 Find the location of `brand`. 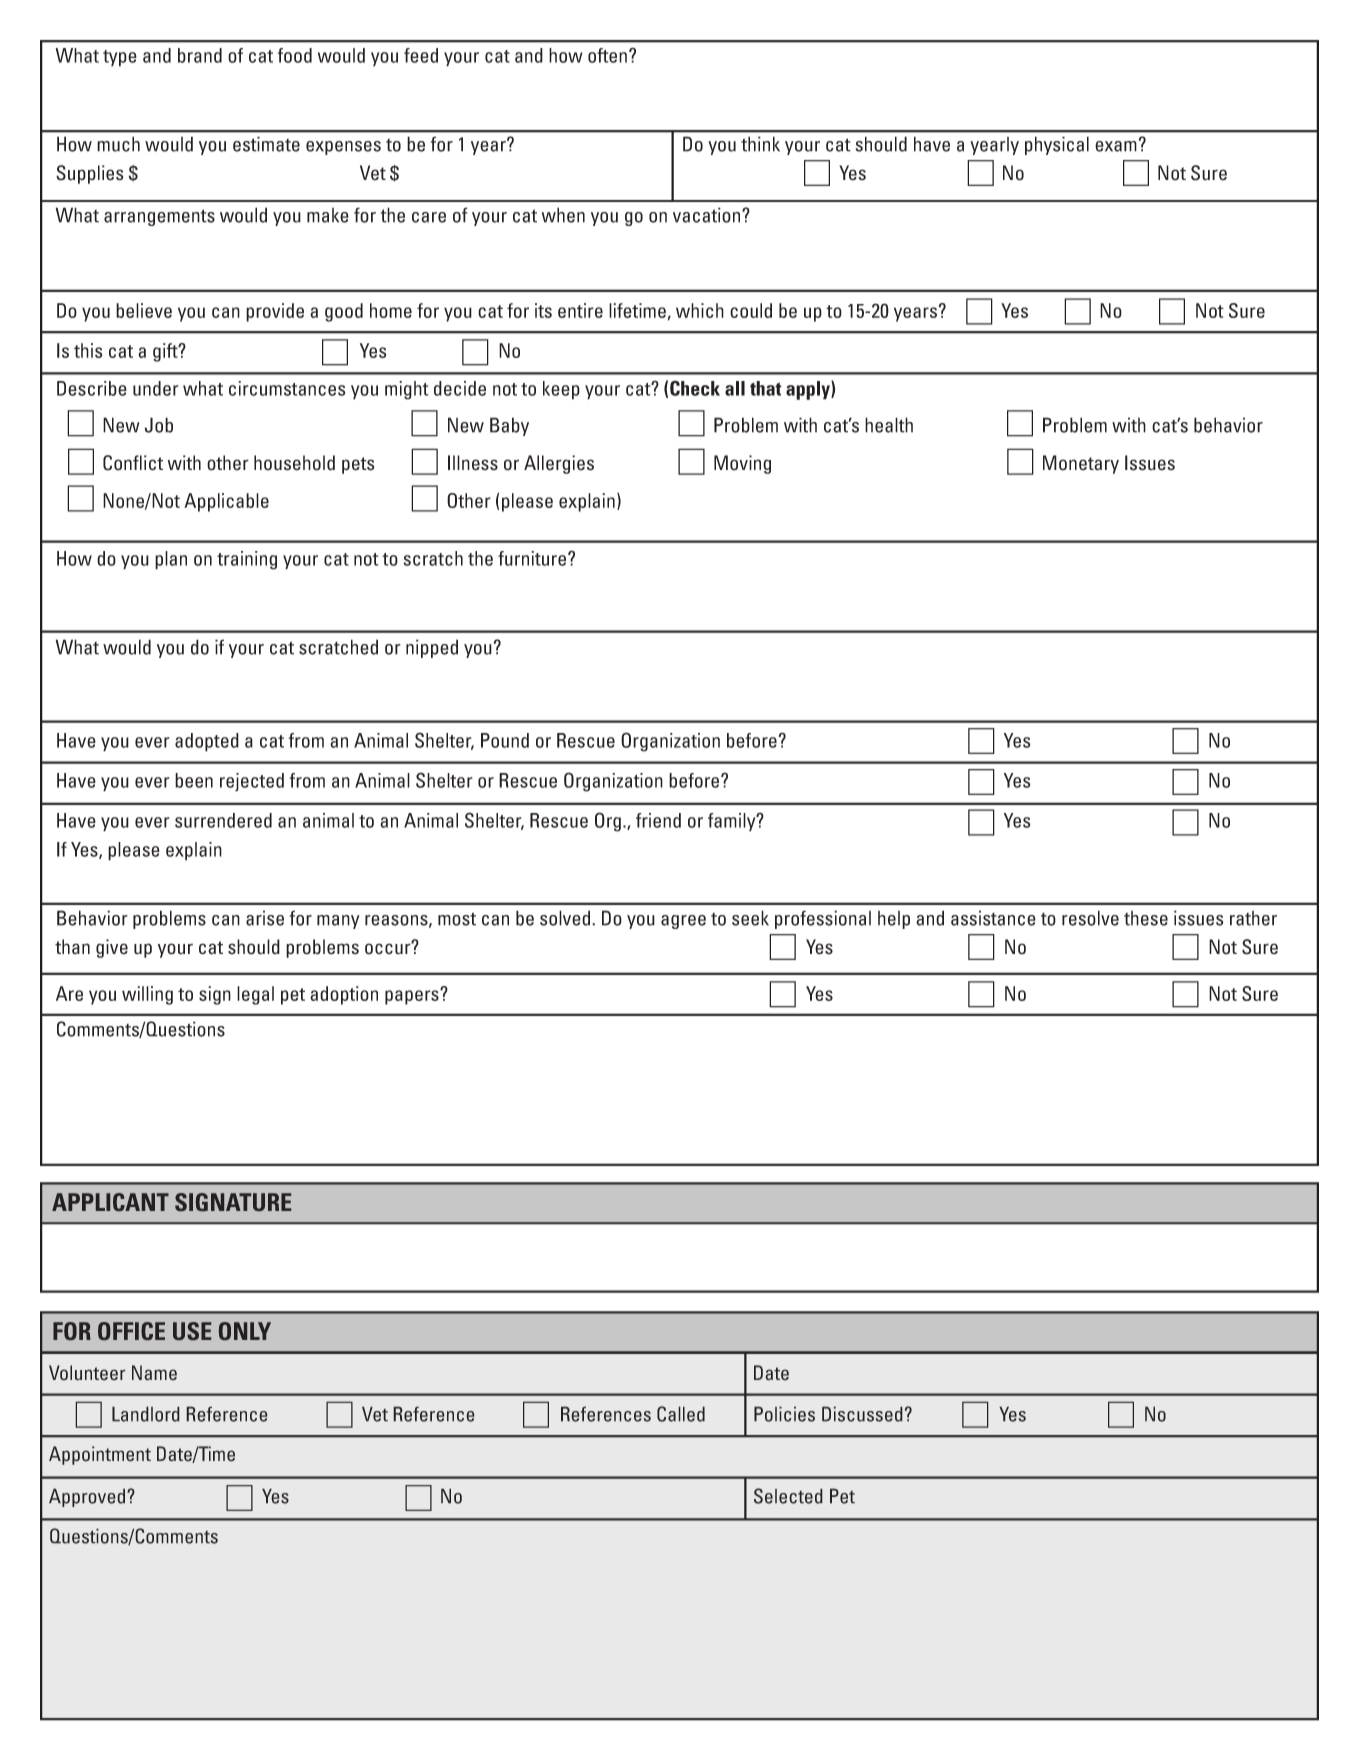

brand is located at coordinates (200, 55).
